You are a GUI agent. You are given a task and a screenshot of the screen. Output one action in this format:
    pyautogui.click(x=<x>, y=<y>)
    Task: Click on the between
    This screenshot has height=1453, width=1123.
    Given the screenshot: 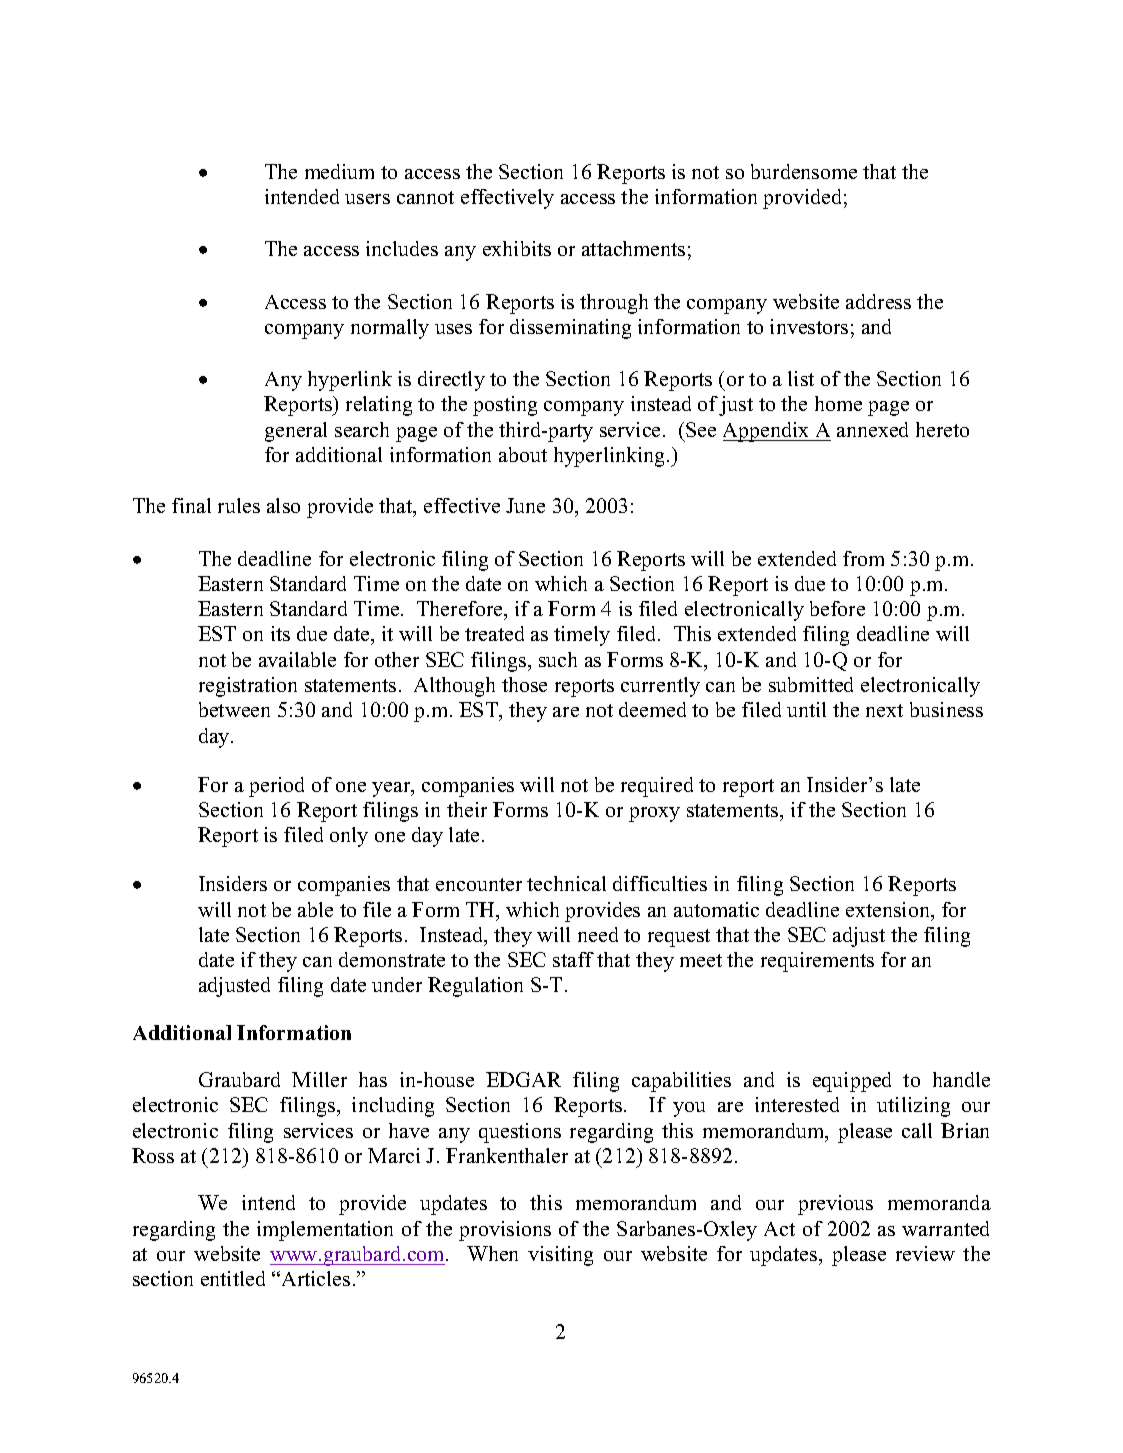 What is the action you would take?
    pyautogui.click(x=234, y=709)
